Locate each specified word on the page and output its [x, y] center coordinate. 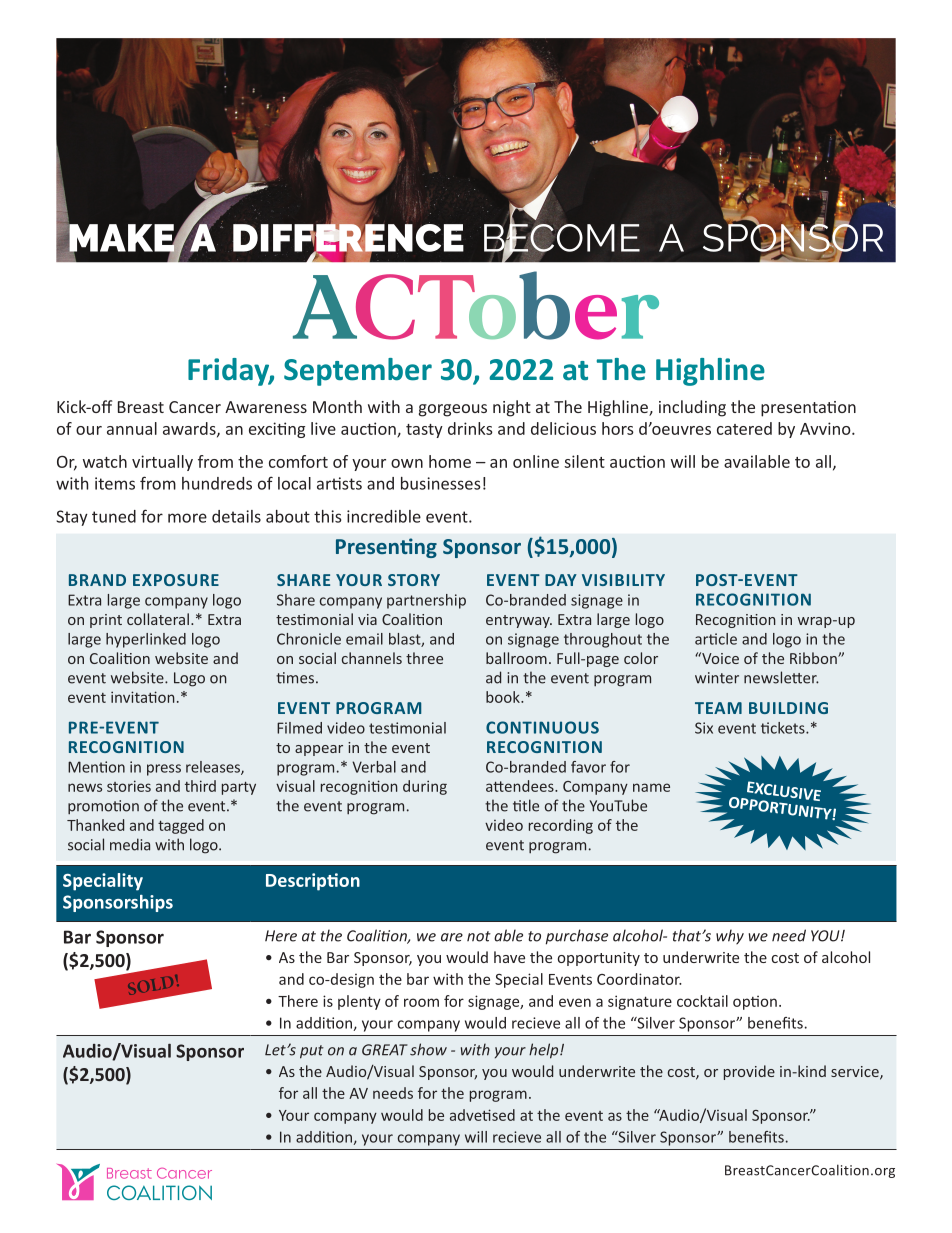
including [692, 408]
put [312, 1052]
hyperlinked [146, 640]
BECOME [562, 238]
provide [749, 1072]
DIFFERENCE [348, 238]
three [424, 658]
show [428, 1049]
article [716, 639]
